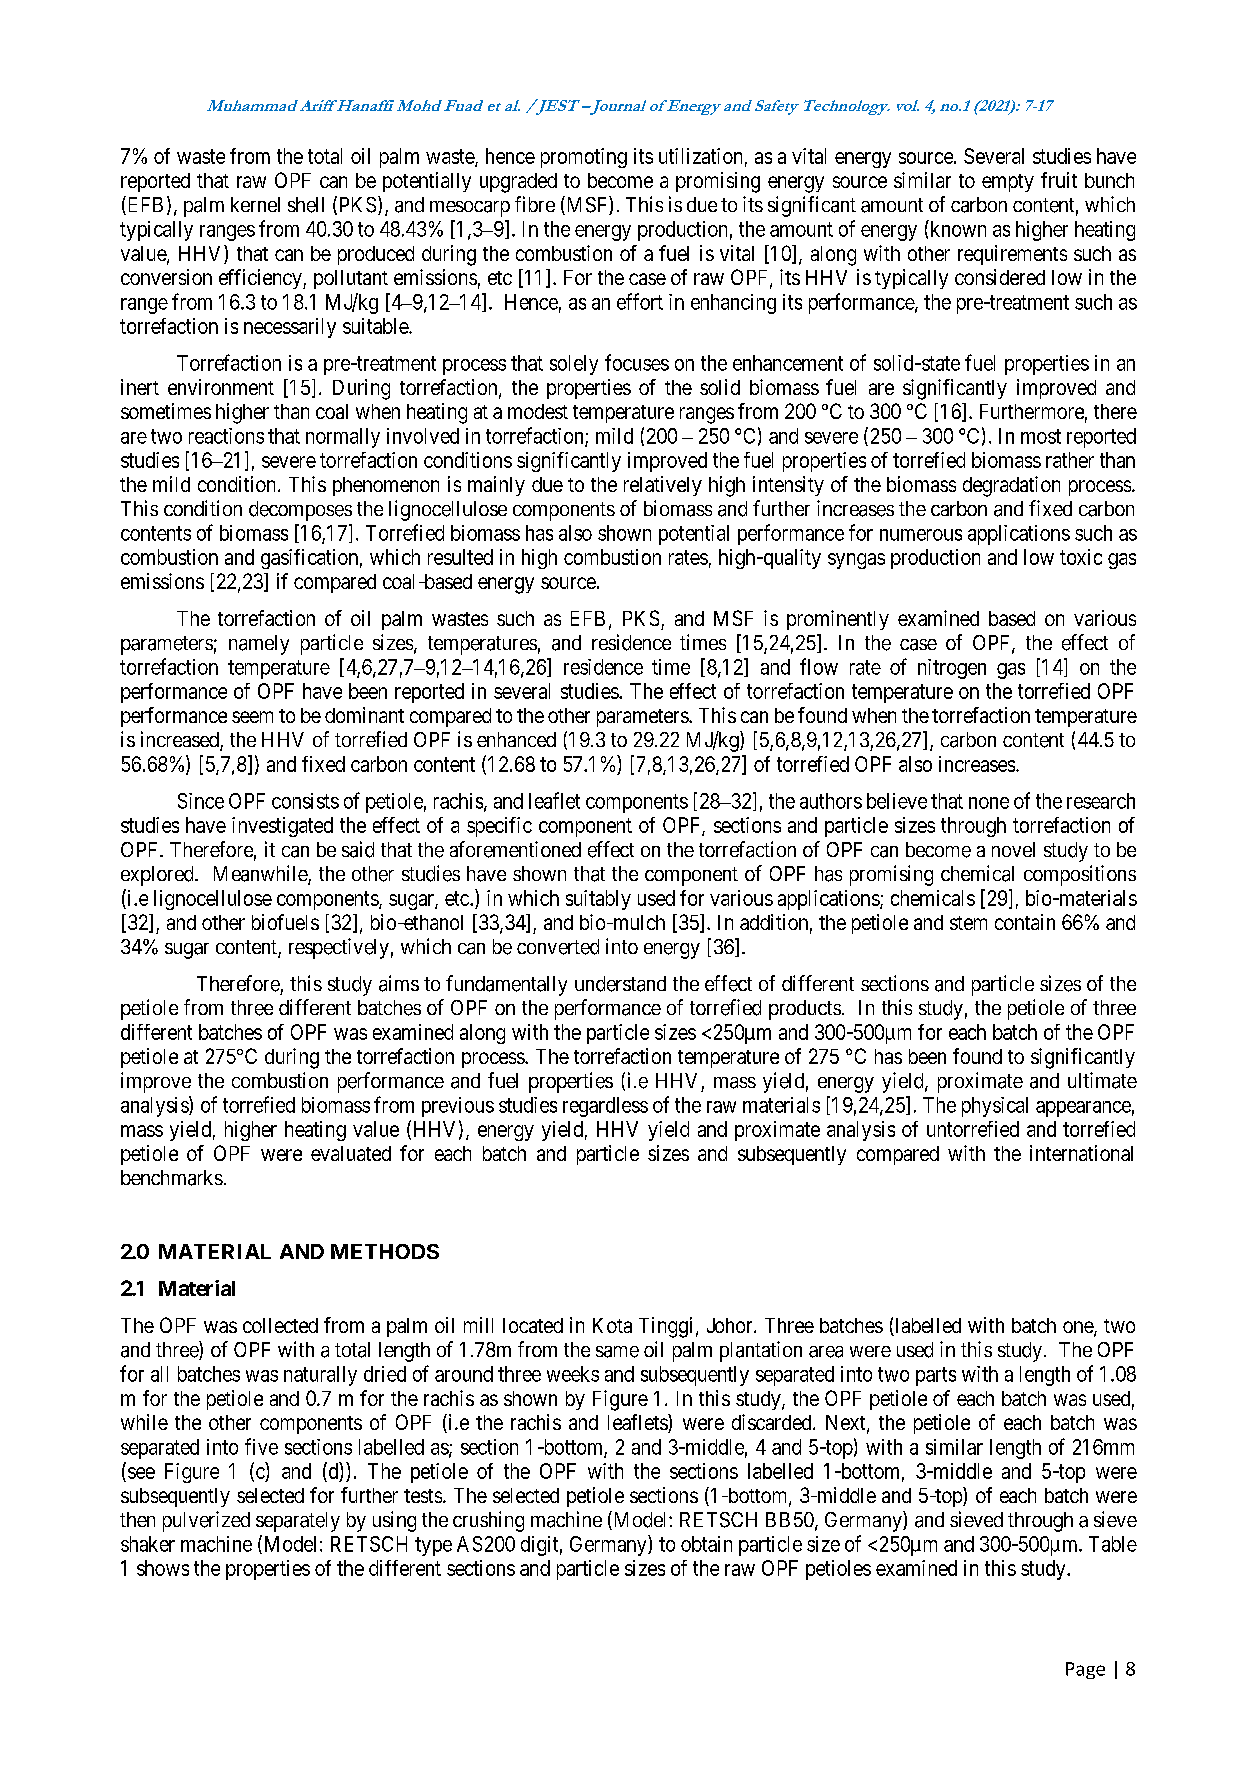 The image size is (1256, 1777). I want to click on promoting, so click(584, 158).
